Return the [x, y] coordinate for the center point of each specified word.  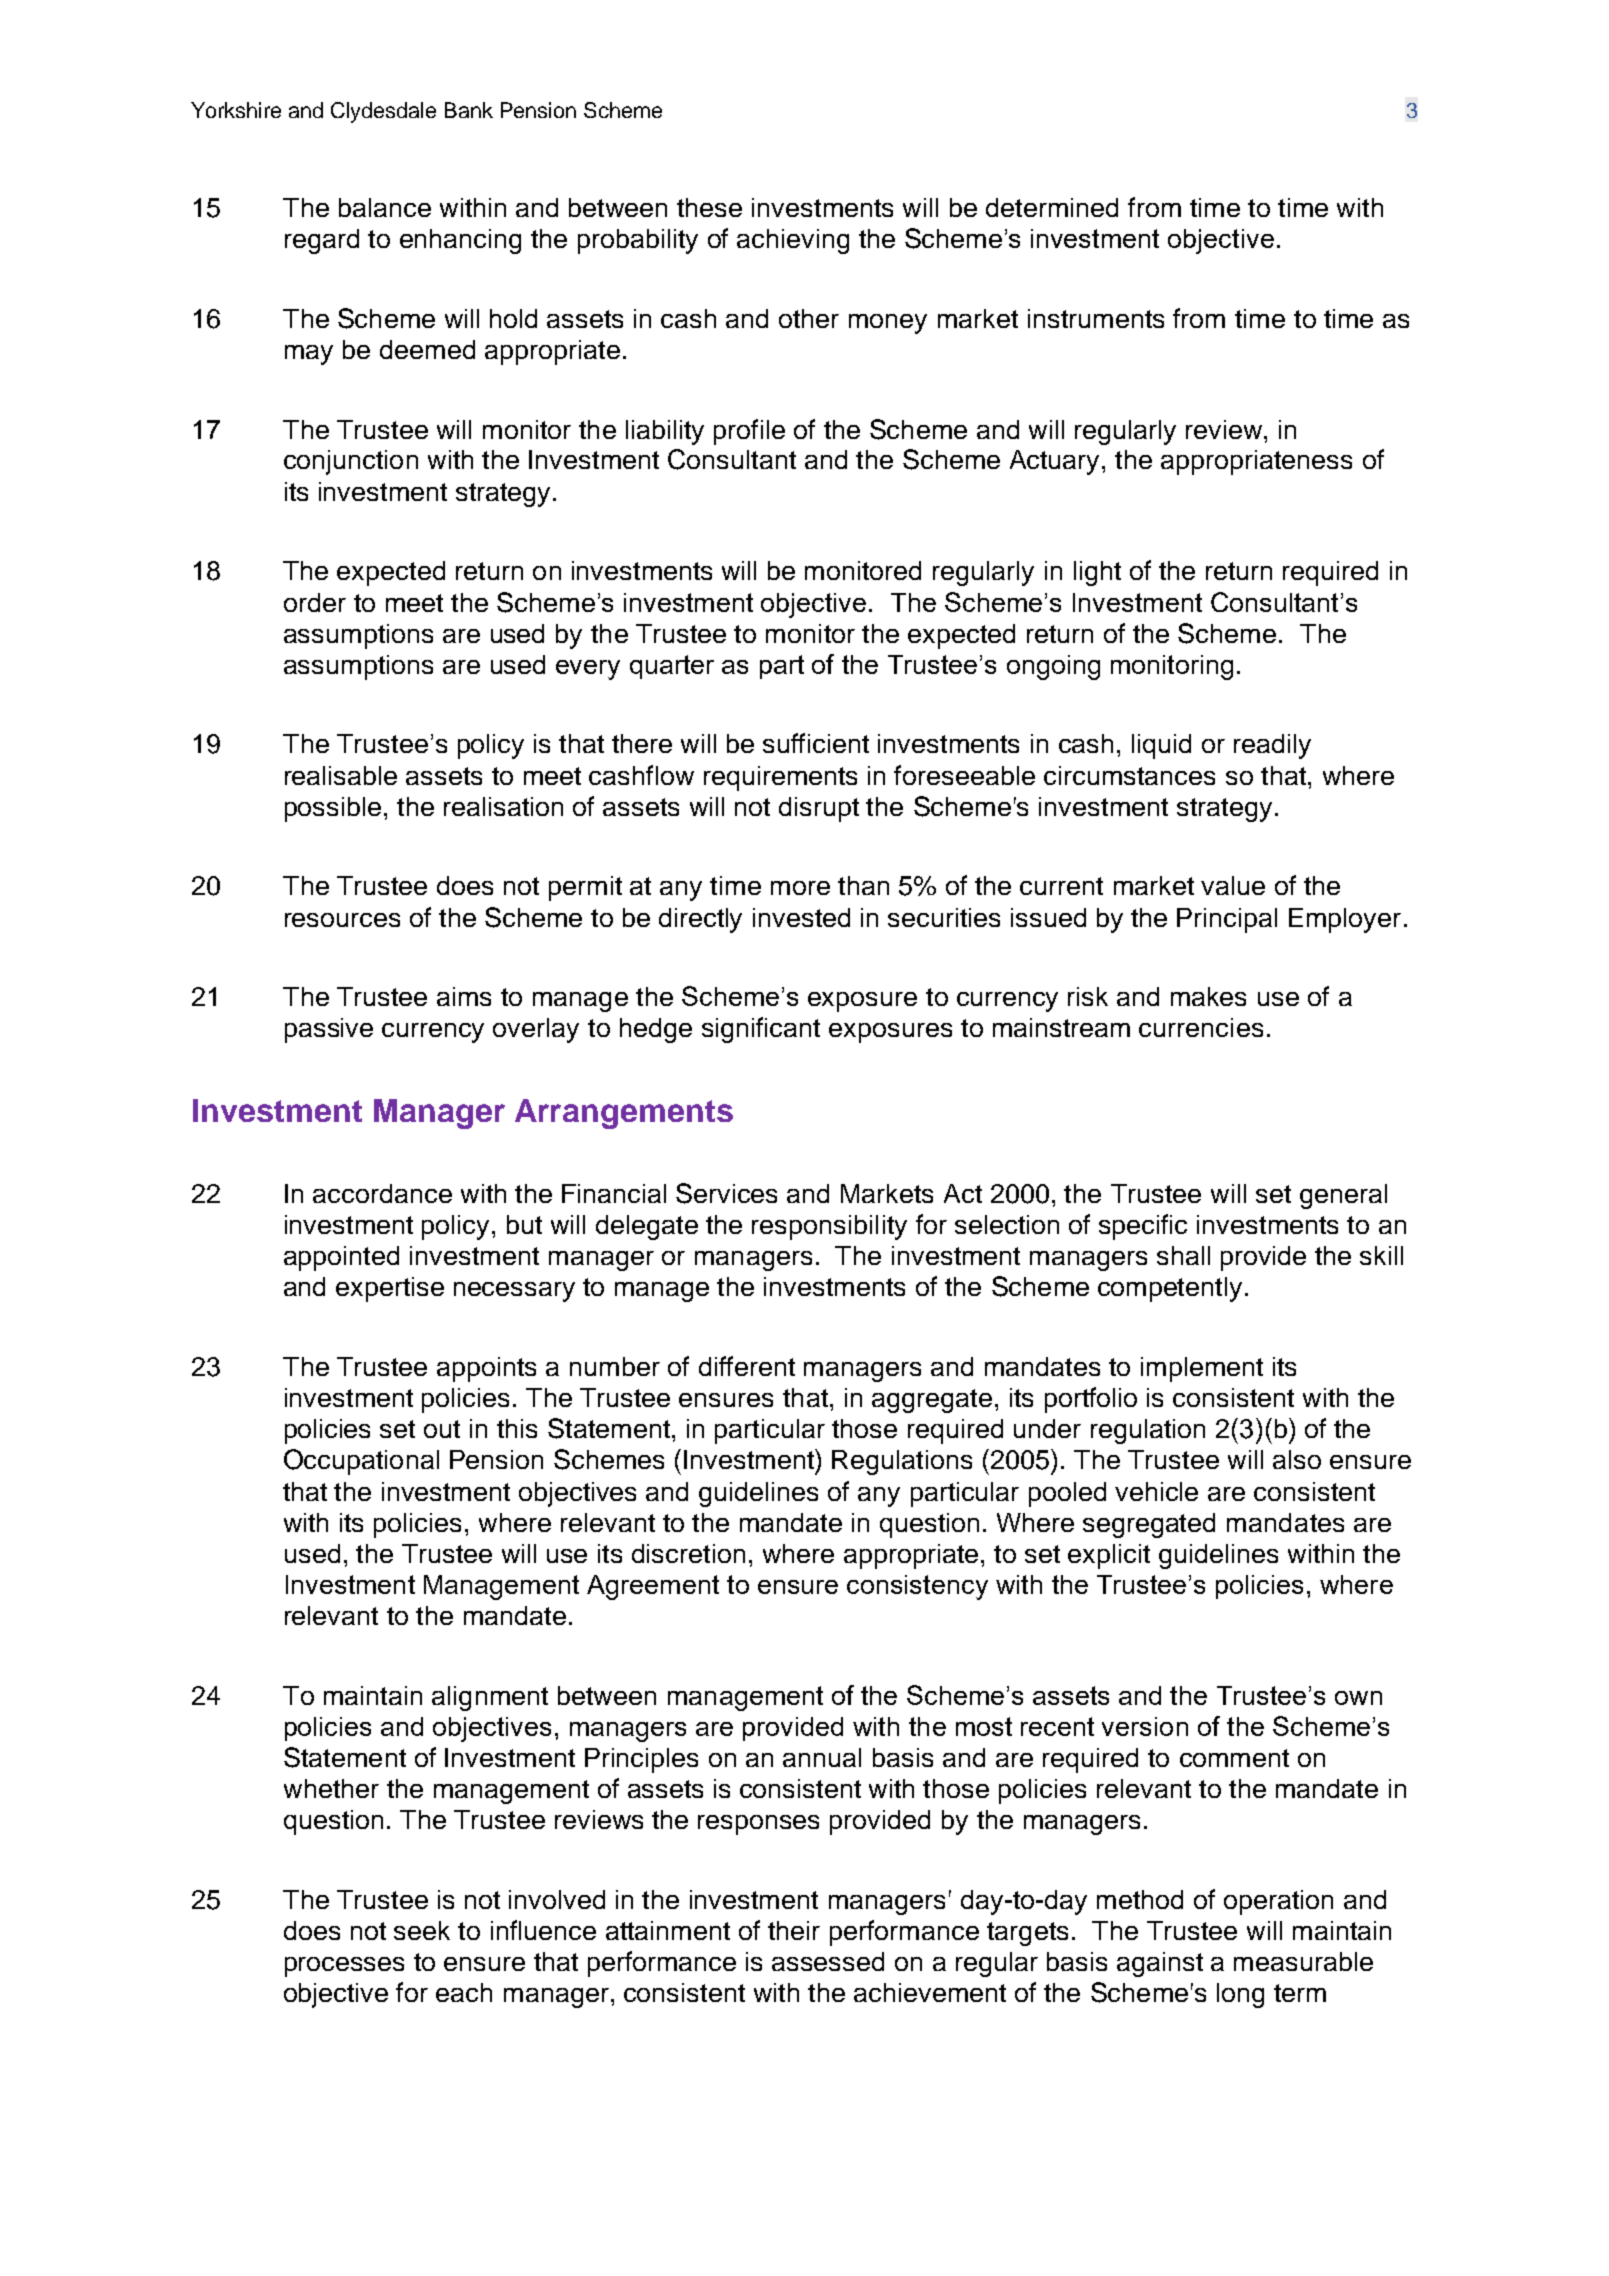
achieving [793, 241]
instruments [1096, 318]
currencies [1201, 1027]
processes [344, 1967]
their [794, 1930]
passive [329, 1030]
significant [761, 1030]
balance [385, 207]
